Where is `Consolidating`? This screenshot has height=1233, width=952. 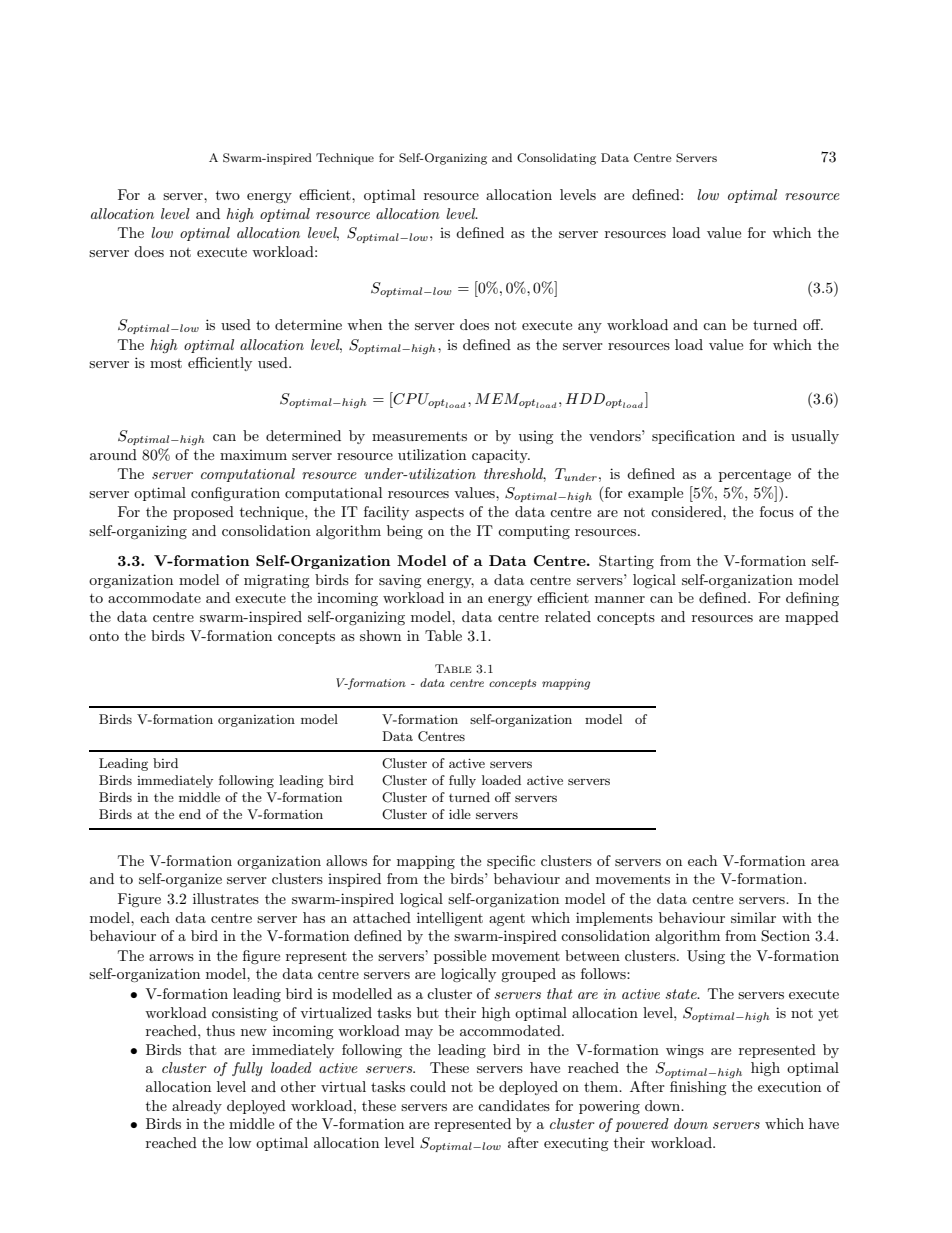
Consolidating is located at coordinates (556, 159).
